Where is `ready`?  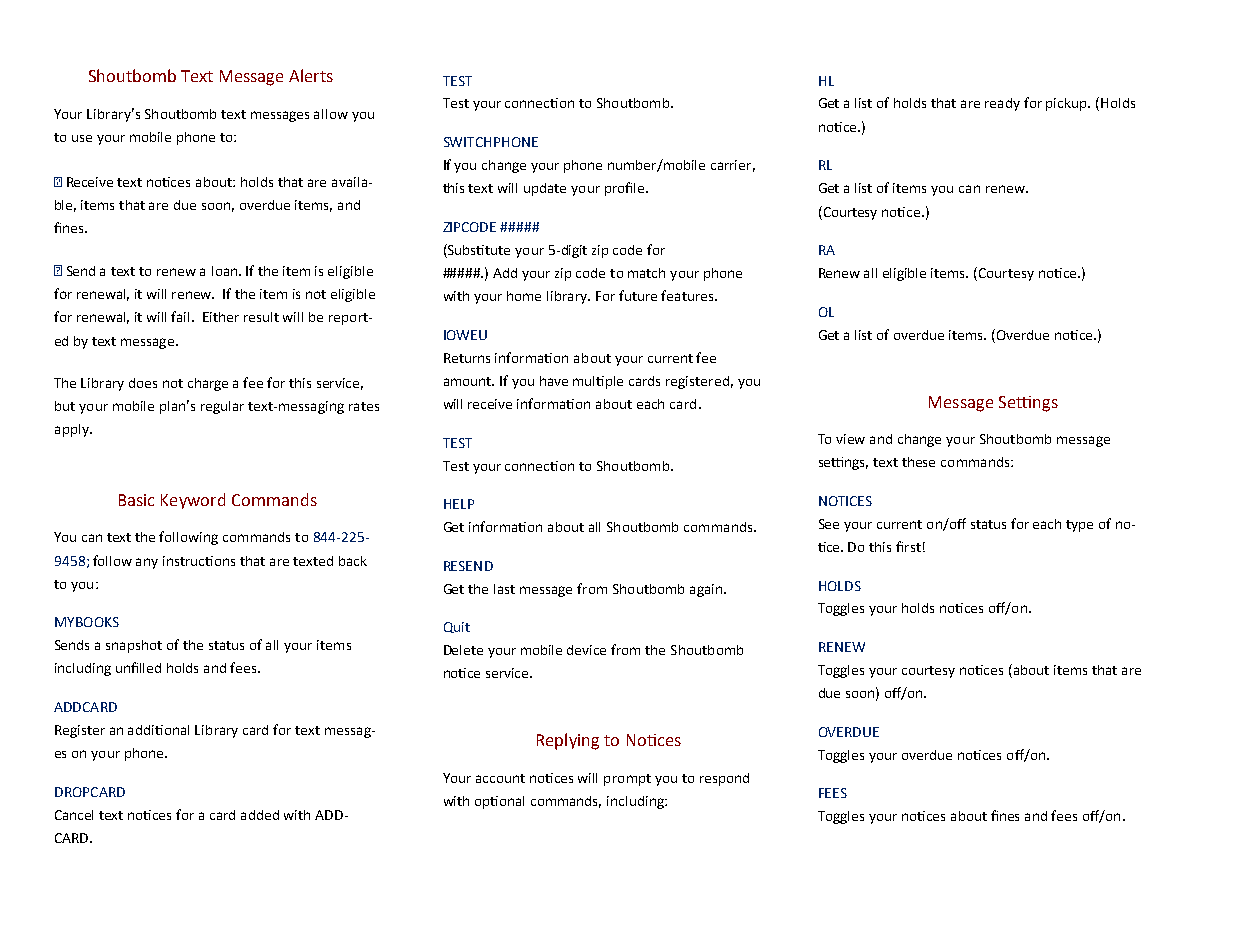 ready is located at coordinates (1002, 104).
